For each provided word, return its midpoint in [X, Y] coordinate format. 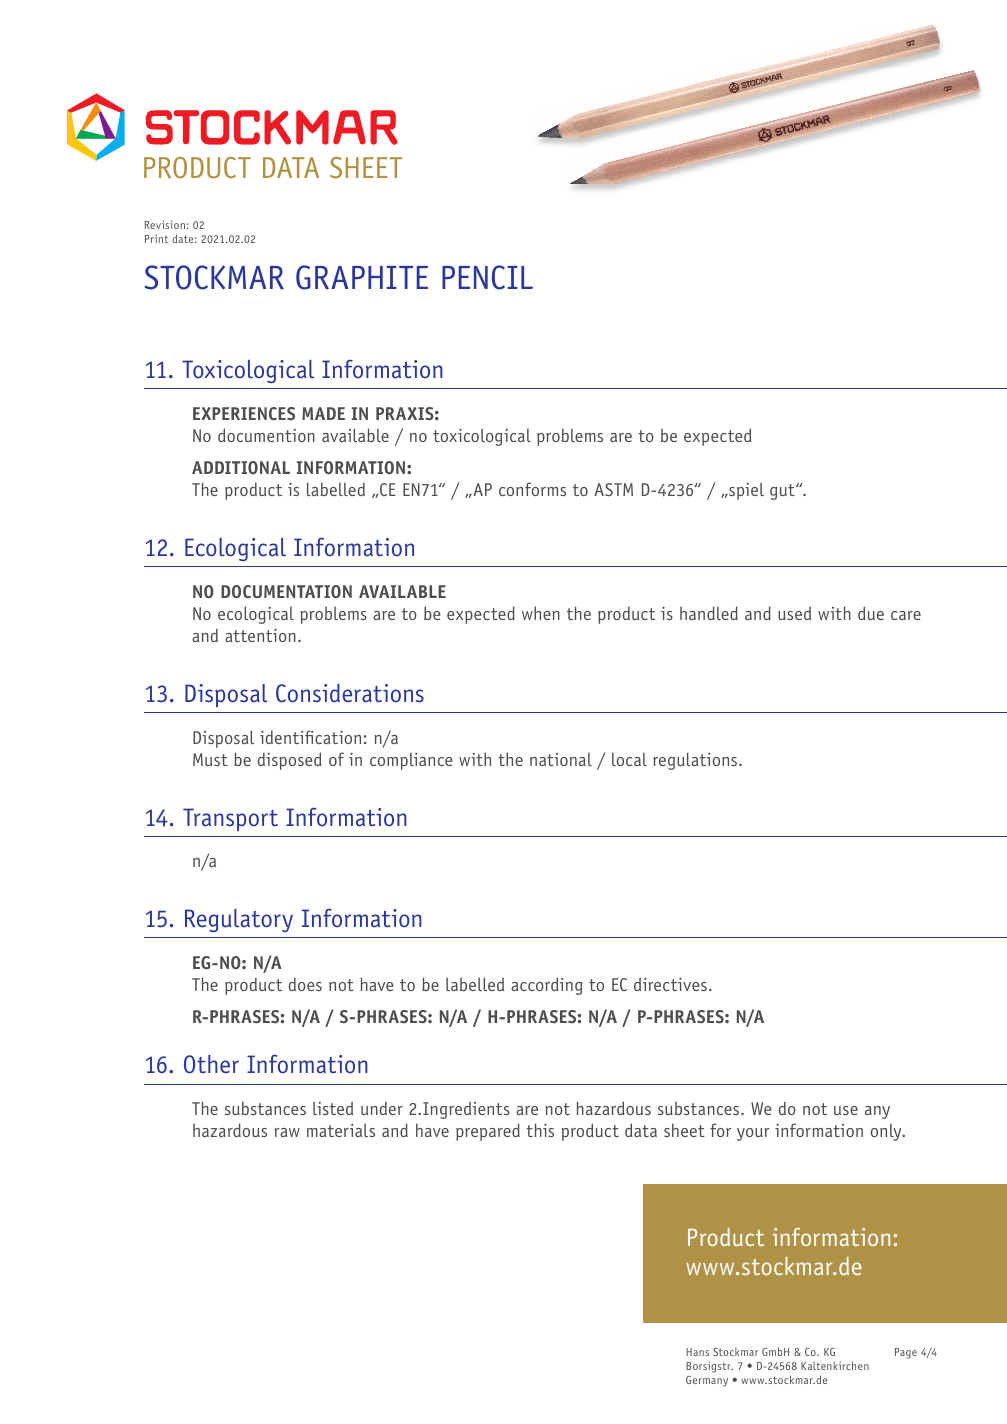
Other [211, 1064]
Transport [230, 819]
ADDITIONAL [241, 467]
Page [906, 1353]
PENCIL [487, 277]
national [561, 759]
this [540, 1130]
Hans [697, 1352]
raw [287, 1132]
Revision [165, 224]
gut [783, 492]
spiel [745, 491]
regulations [696, 761]
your [753, 1134]
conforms [532, 489]
